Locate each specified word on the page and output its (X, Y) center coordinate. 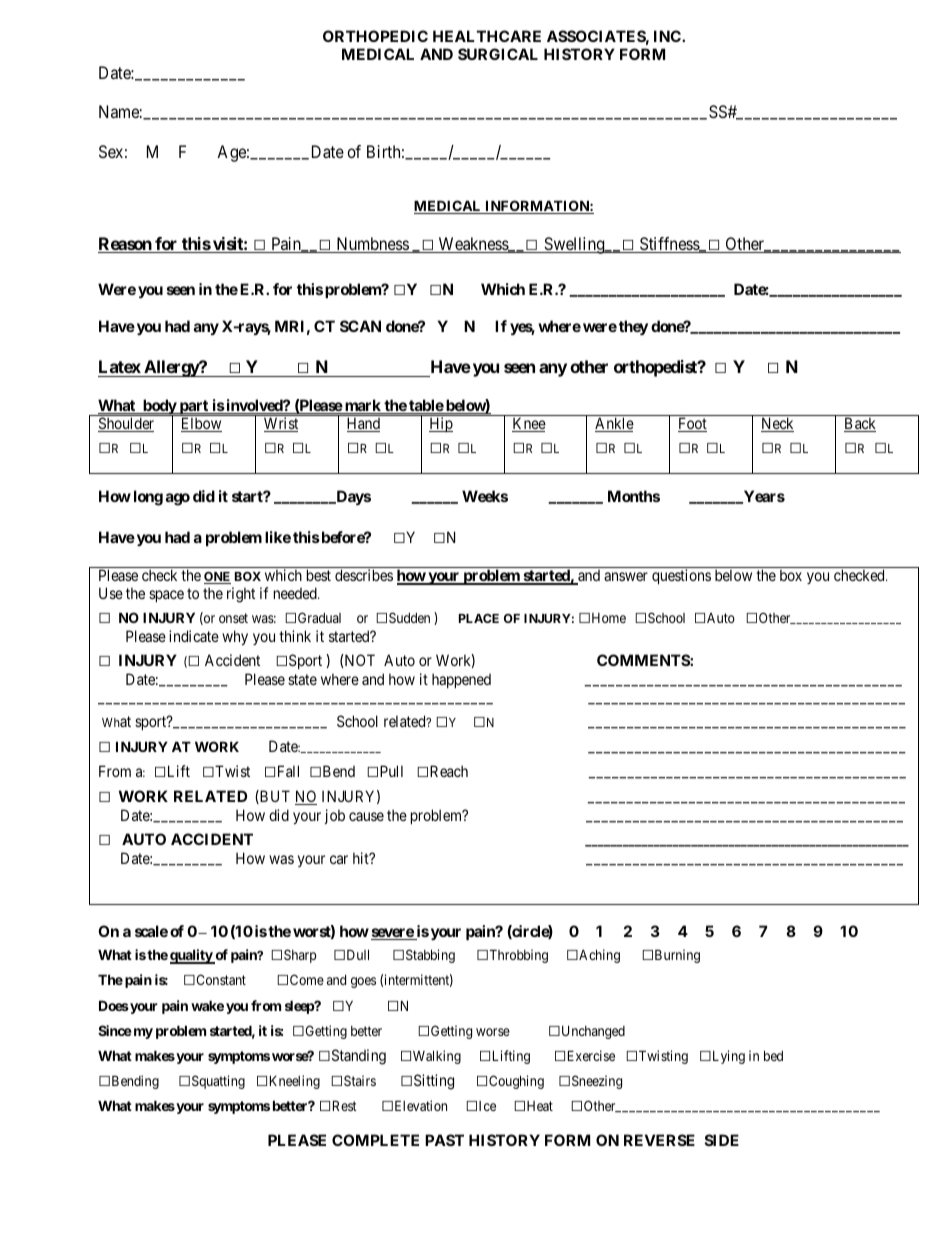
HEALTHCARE (487, 36)
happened (461, 680)
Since (115, 1030)
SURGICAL (498, 54)
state (302, 679)
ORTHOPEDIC (375, 36)
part (194, 408)
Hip (441, 424)
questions (681, 576)
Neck (777, 424)
